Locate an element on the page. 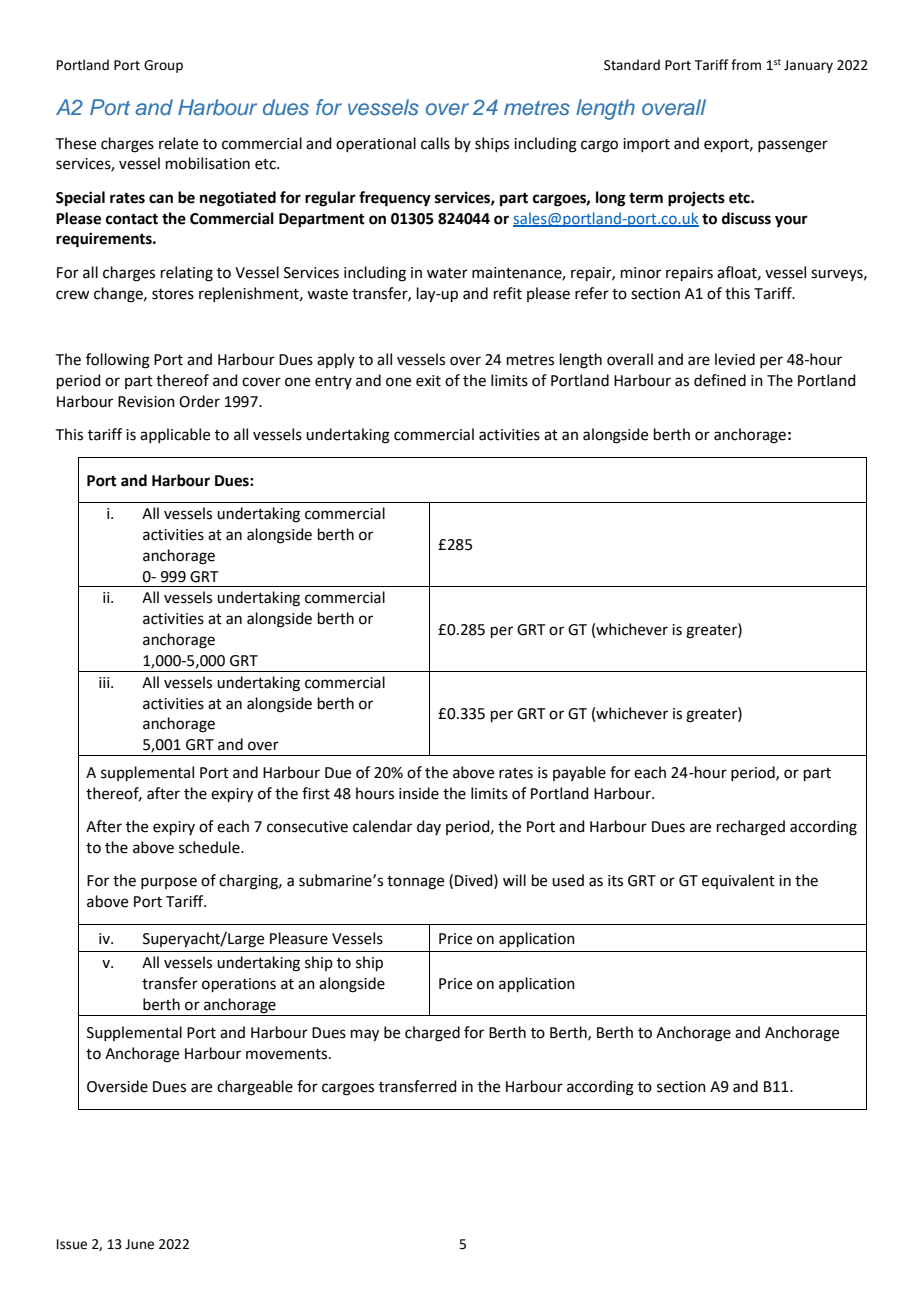 The height and width of the page is (1308, 924). defined is located at coordinates (720, 380).
